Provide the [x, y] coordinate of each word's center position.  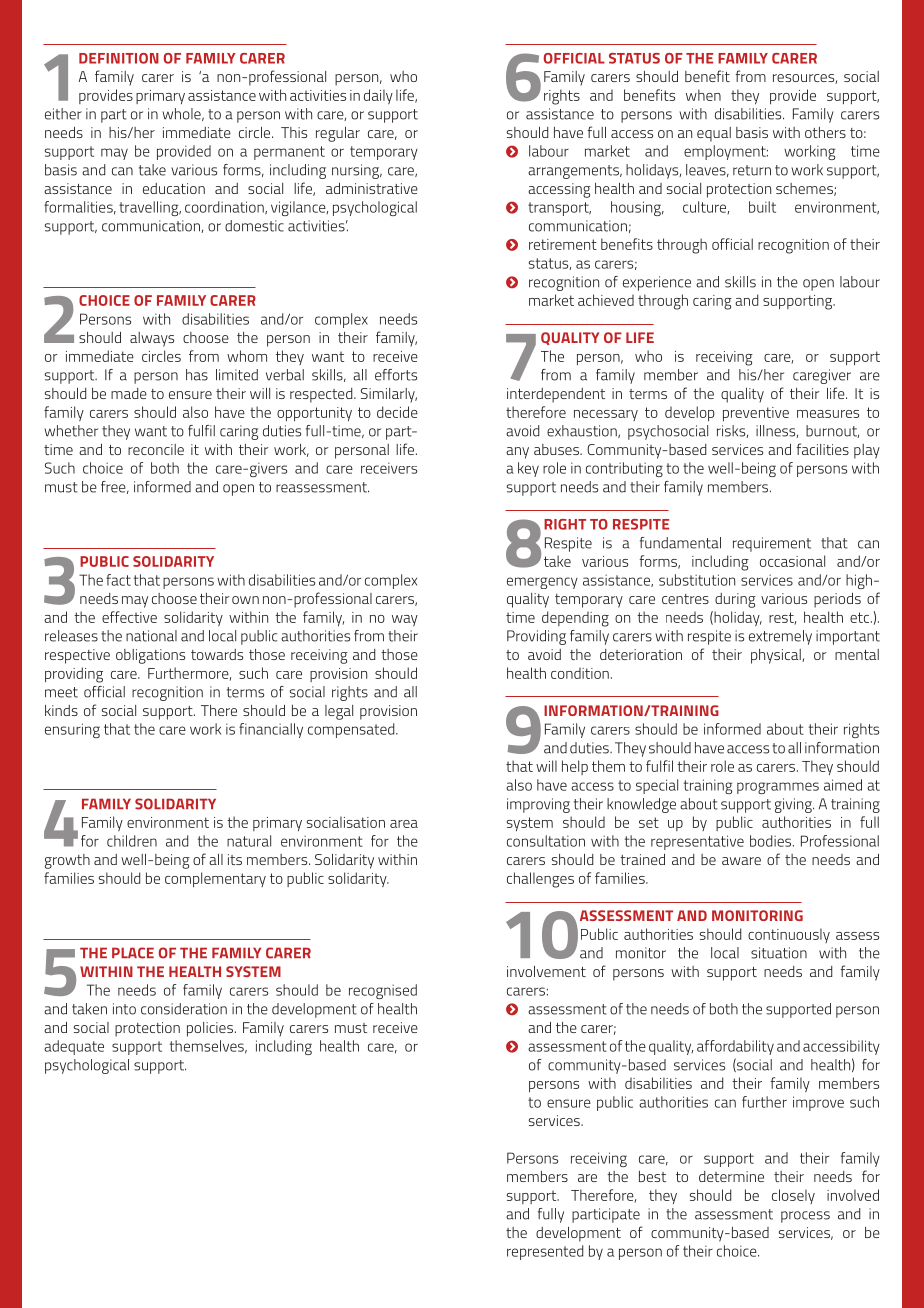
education [174, 188]
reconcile [156, 449]
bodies [770, 841]
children [132, 841]
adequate [74, 1047]
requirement [772, 544]
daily [378, 96]
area [404, 824]
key [528, 469]
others [825, 132]
